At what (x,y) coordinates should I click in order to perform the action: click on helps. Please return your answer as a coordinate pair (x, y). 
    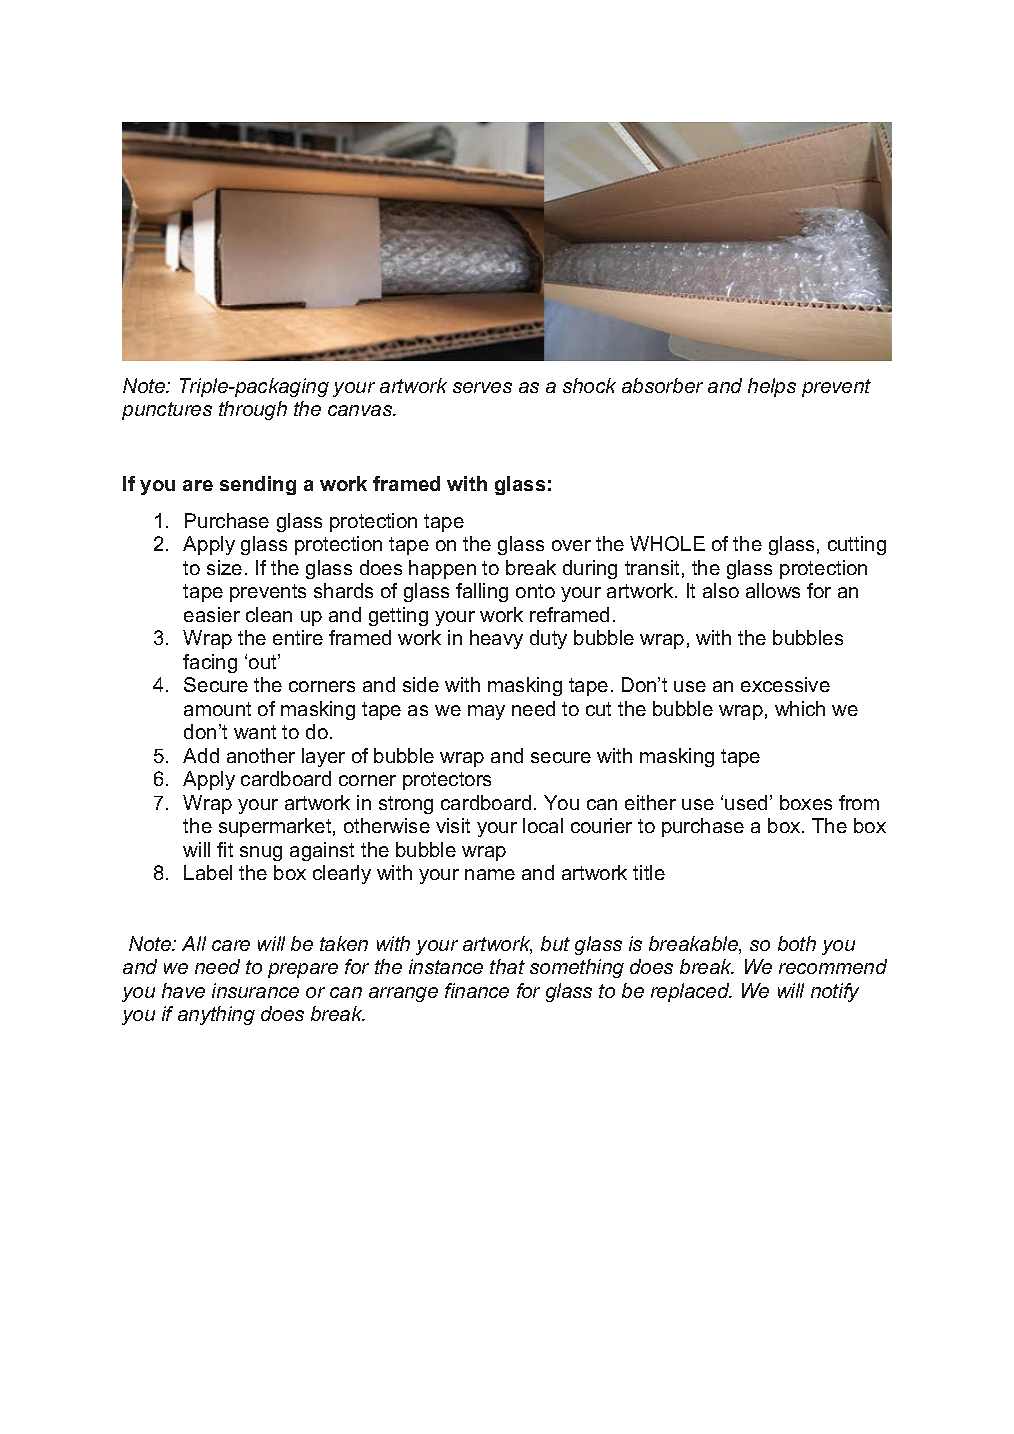
    Looking at the image, I should click on (772, 387).
